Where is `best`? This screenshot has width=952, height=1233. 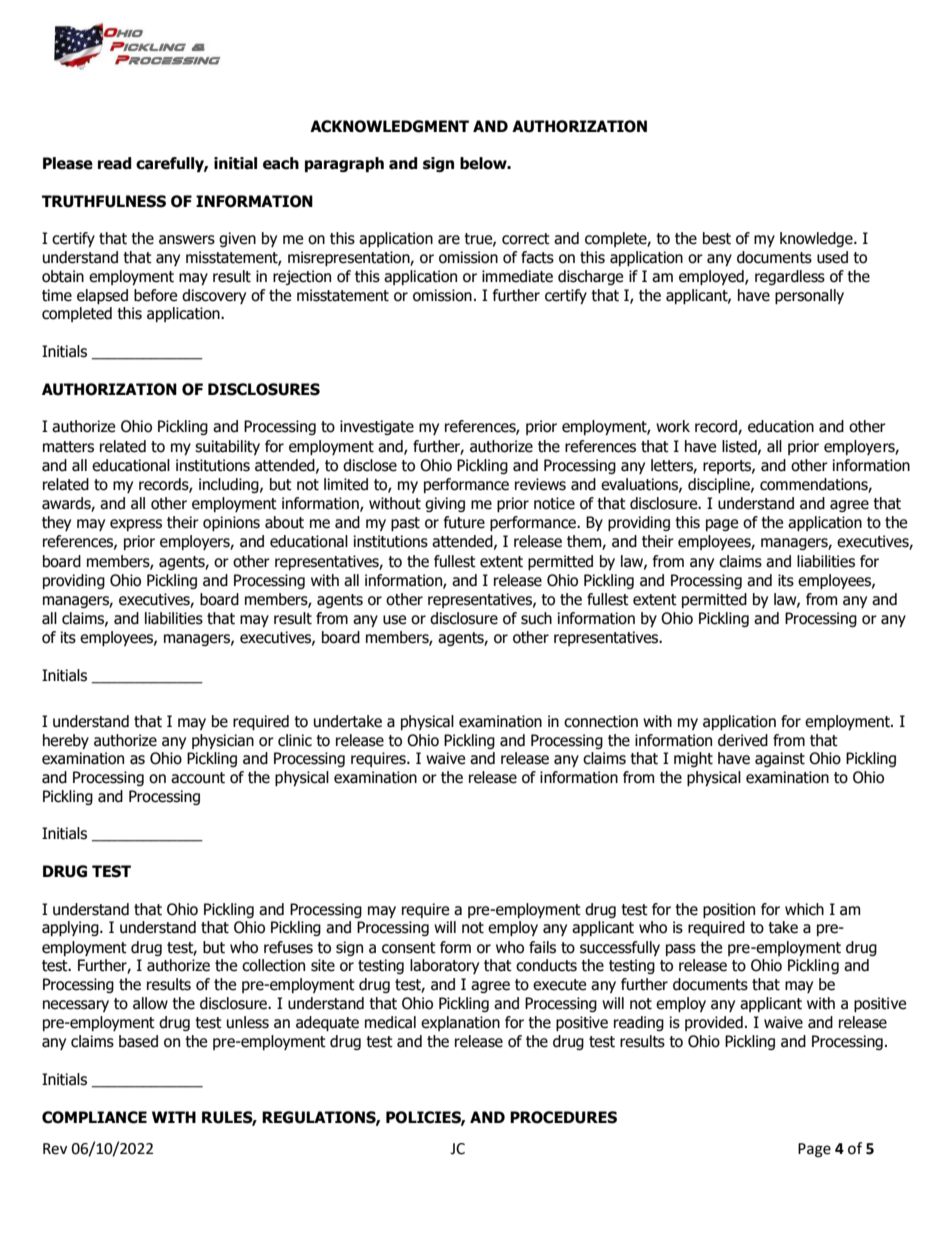 best is located at coordinates (717, 238).
